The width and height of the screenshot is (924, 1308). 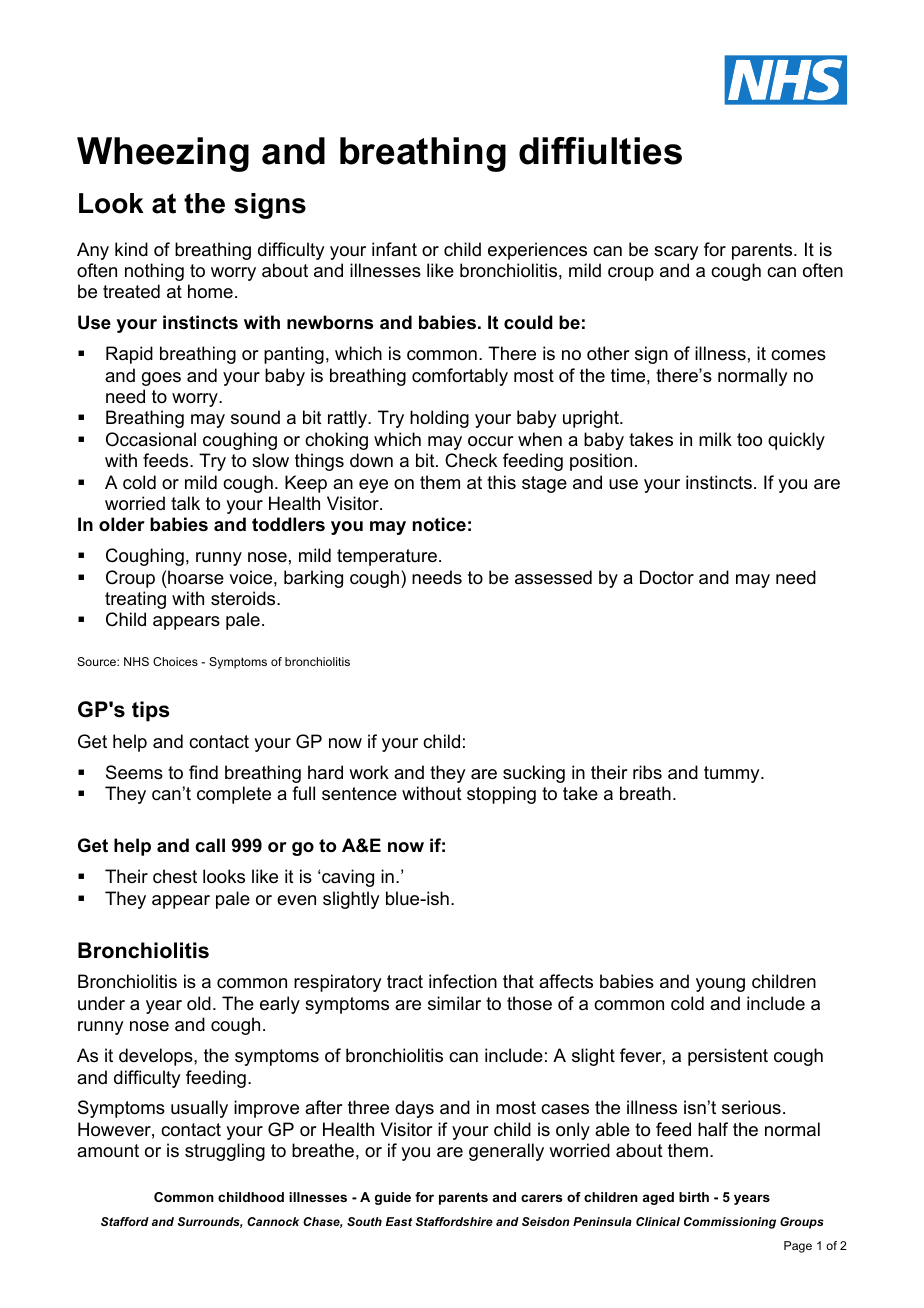 What do you see at coordinates (225, 1152) in the screenshot?
I see `struggling` at bounding box center [225, 1152].
